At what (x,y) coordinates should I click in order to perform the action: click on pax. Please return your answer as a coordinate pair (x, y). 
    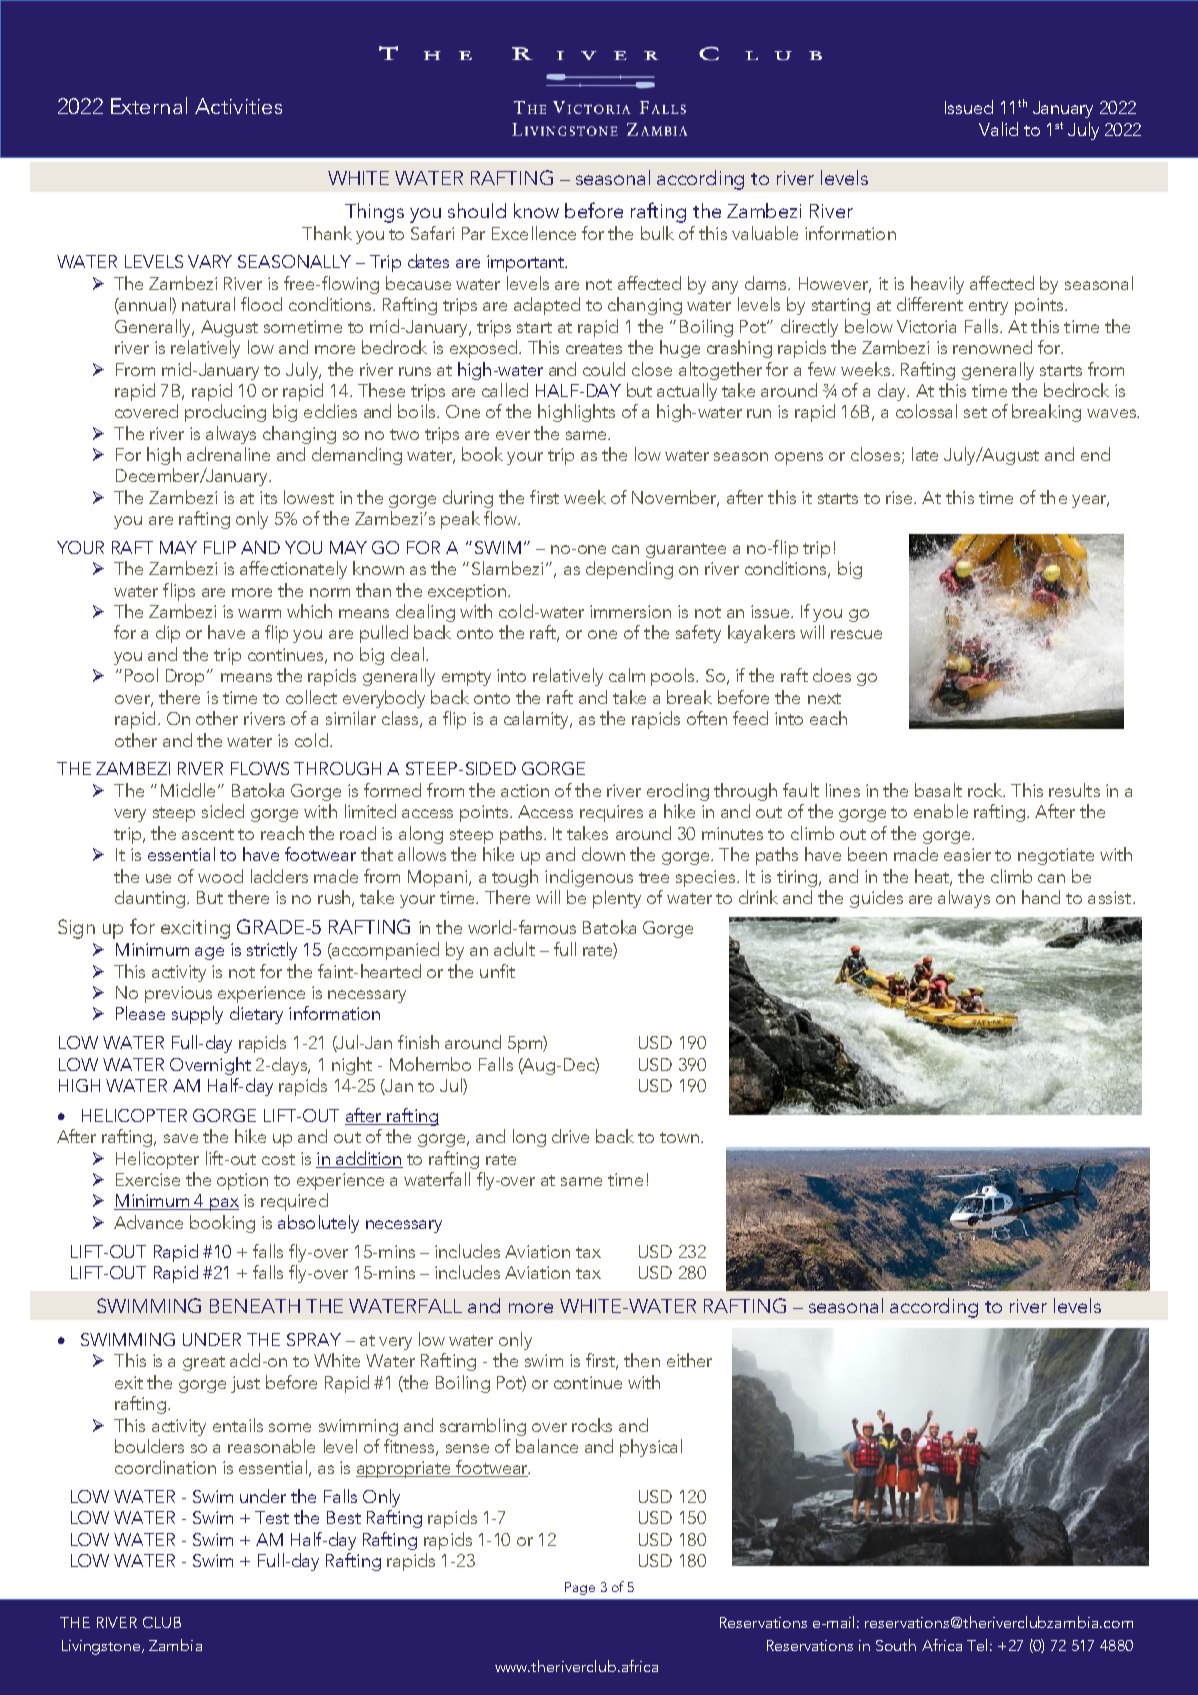
    Looking at the image, I should click on (223, 1204).
